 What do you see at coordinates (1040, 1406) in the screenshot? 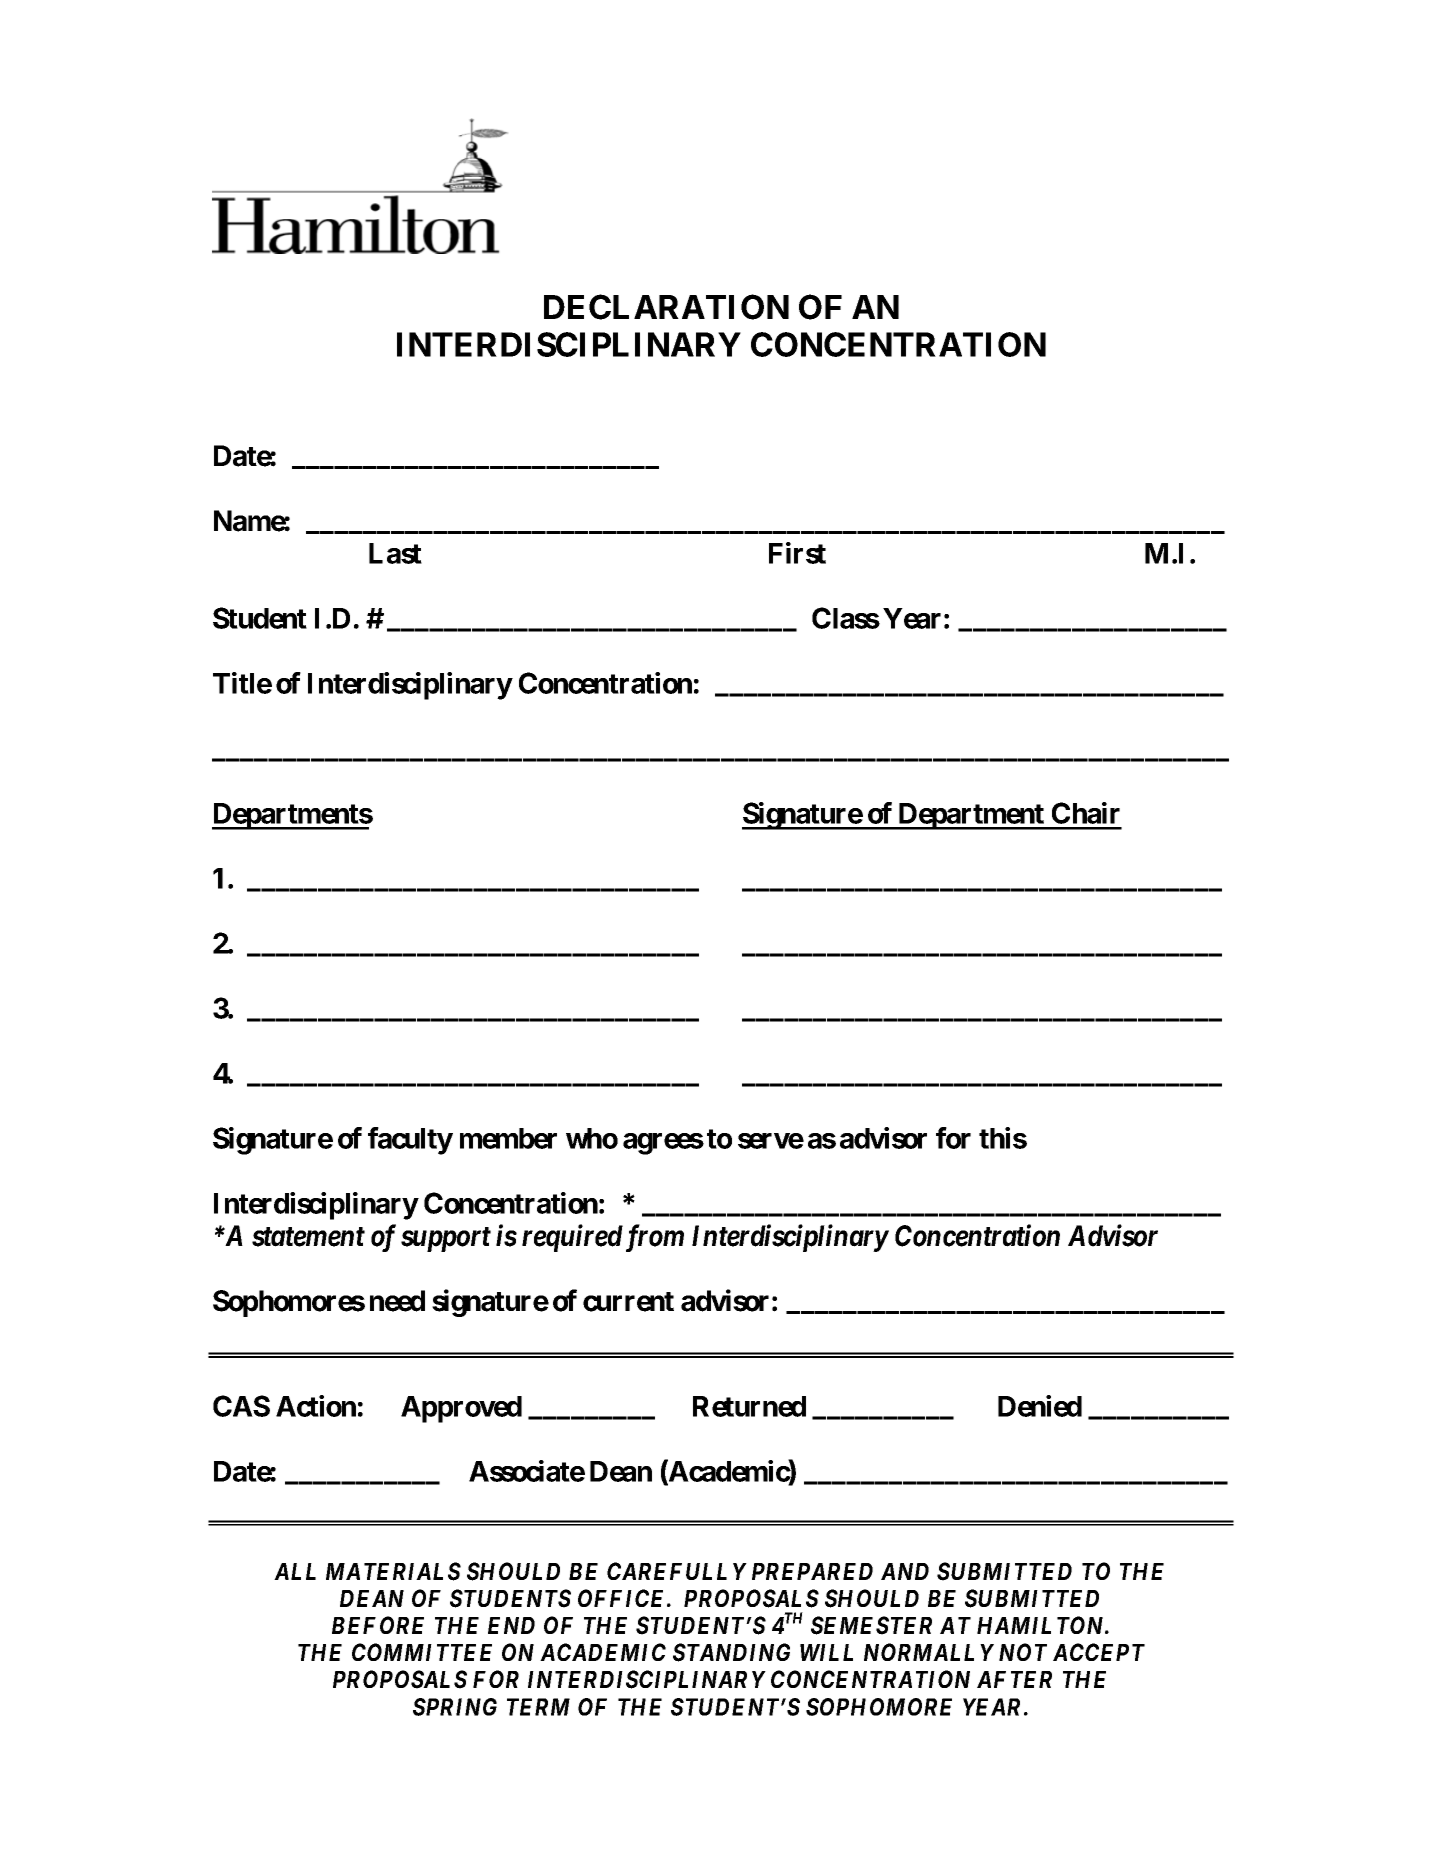
I see `Denied` at bounding box center [1040, 1406].
